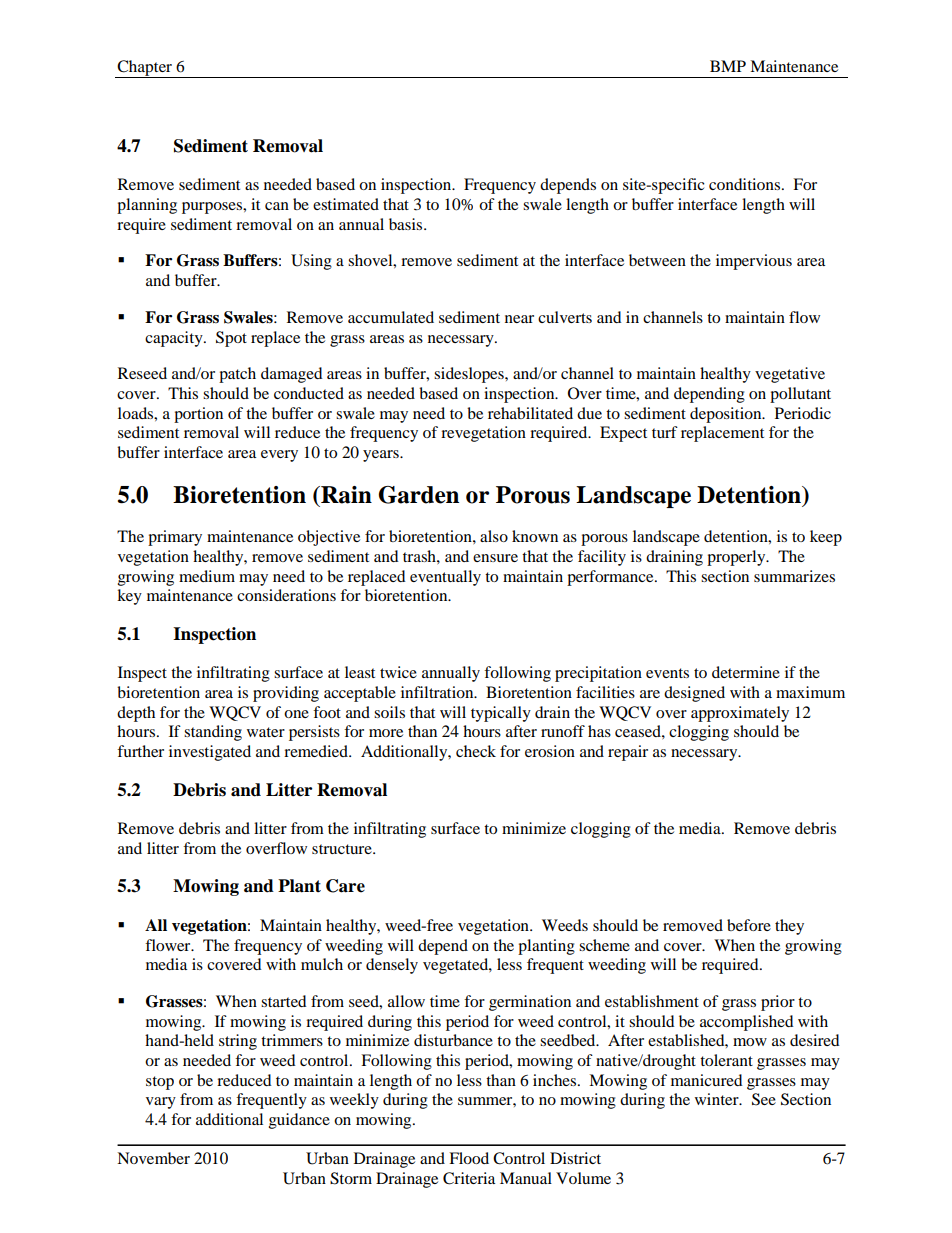 This image has height=1233, width=952. Describe the element at coordinates (790, 375) in the image. I see `vegetative` at that location.
